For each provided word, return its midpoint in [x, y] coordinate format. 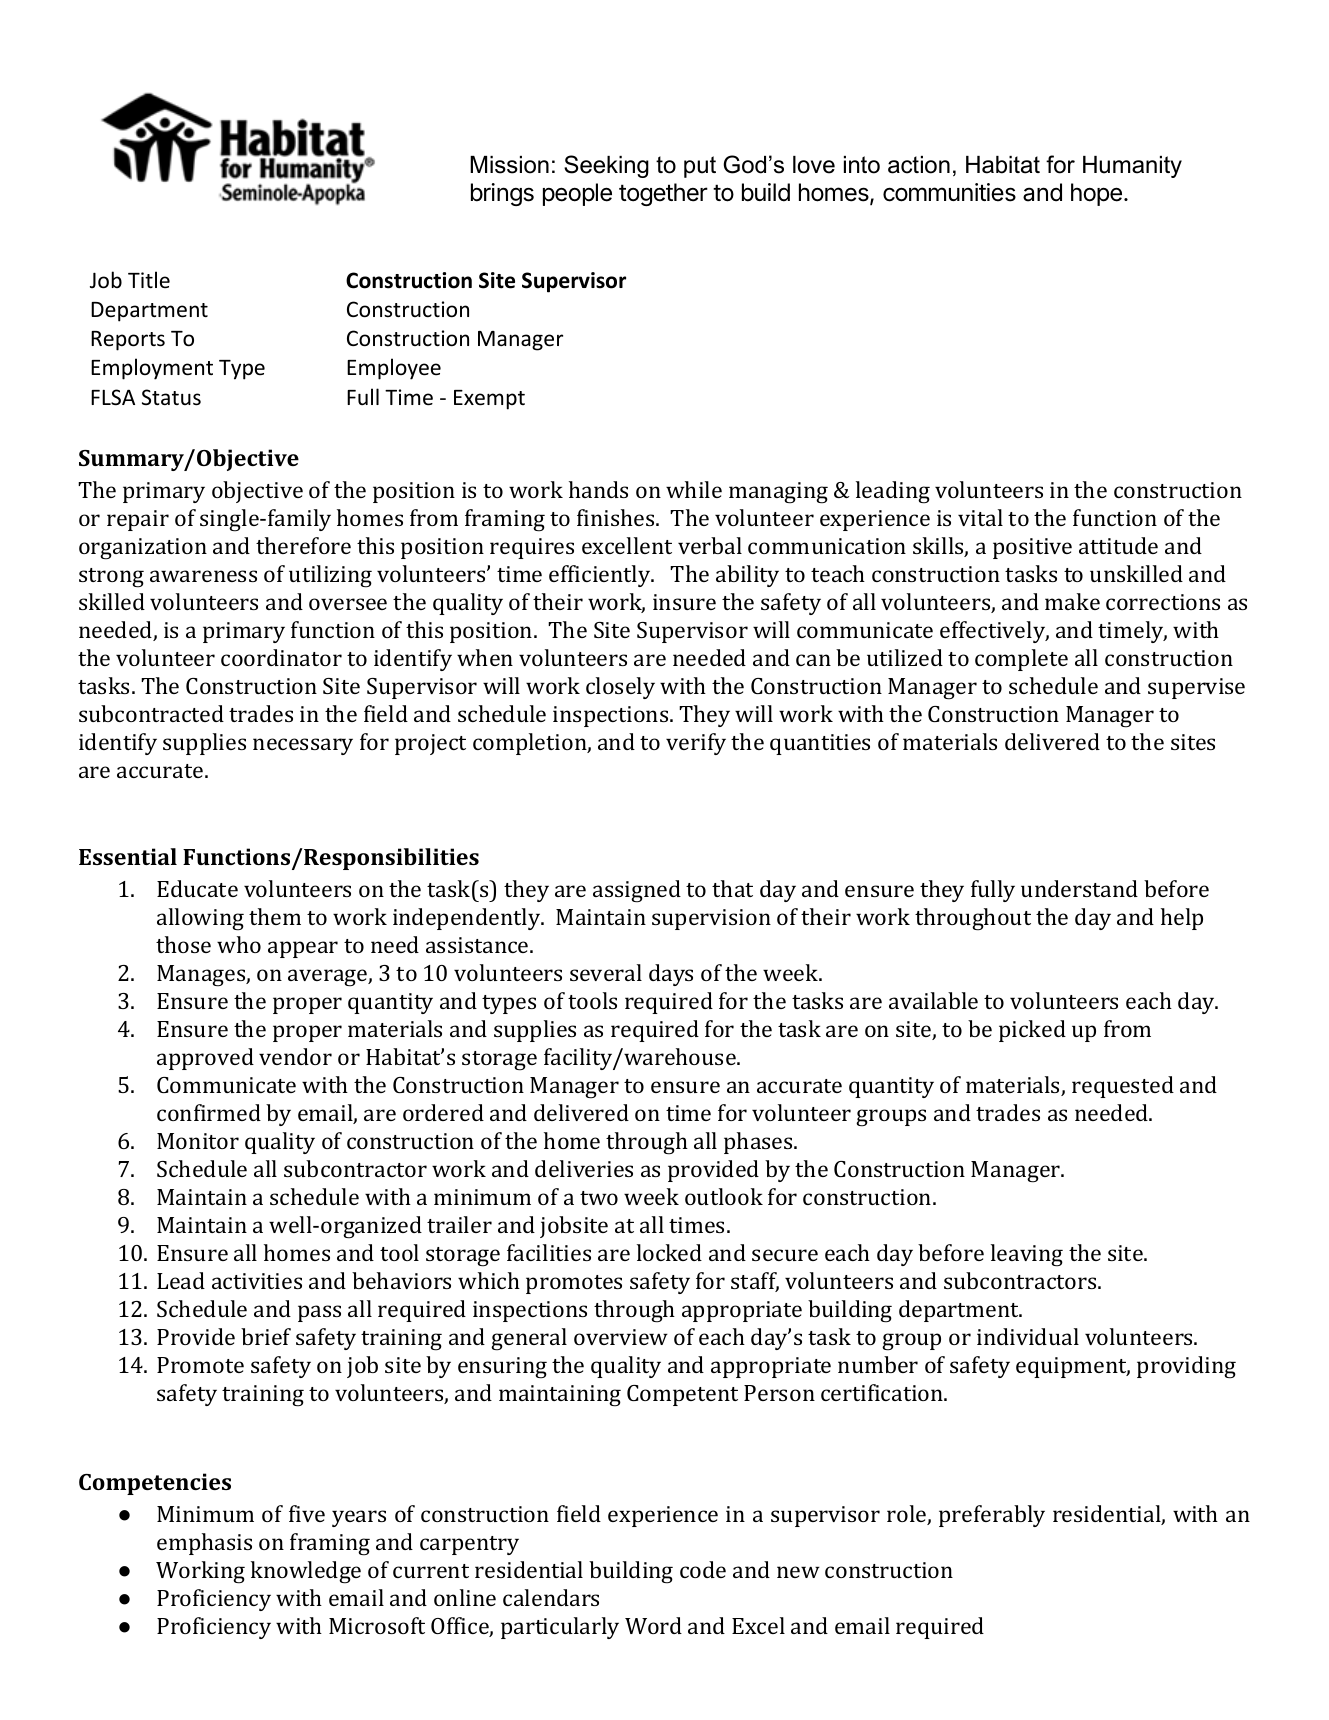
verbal [710, 545]
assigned [637, 891]
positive [1032, 548]
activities [257, 1281]
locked [669, 1252]
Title [149, 279]
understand [1079, 888]
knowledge [306, 1572]
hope [1096, 194]
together [663, 194]
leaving [1027, 1255]
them [275, 916]
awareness [203, 576]
